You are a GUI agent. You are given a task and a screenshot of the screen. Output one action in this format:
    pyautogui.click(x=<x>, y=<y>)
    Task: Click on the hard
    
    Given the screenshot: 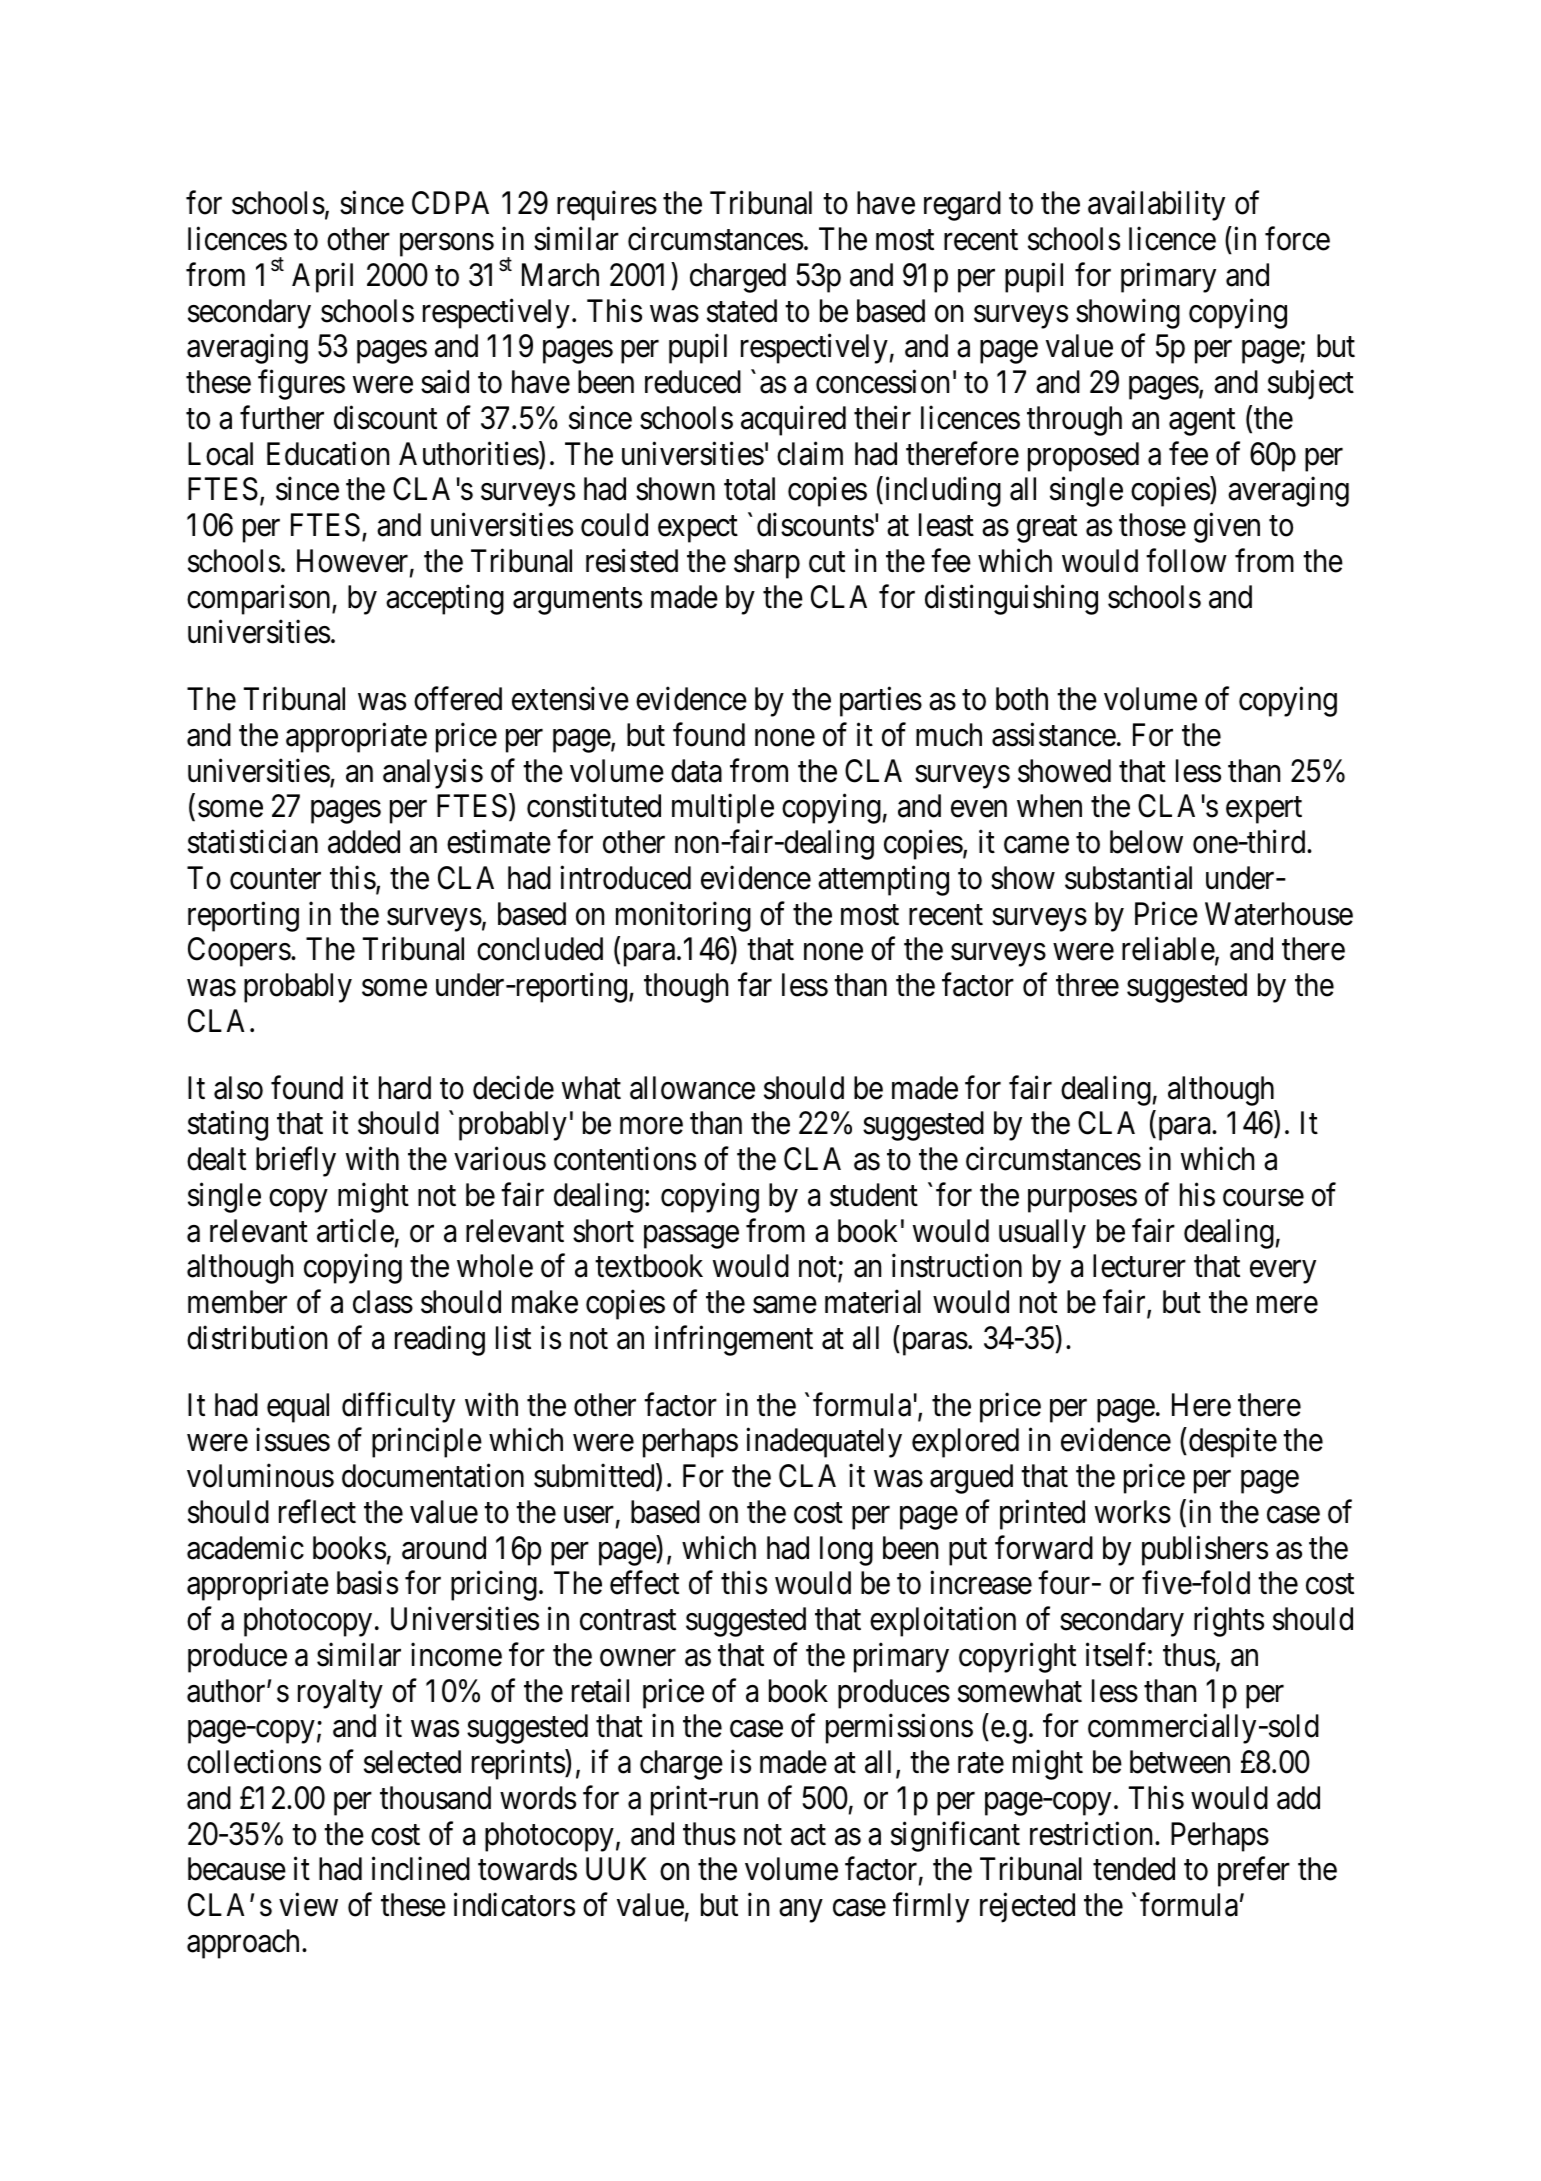 What is the action you would take?
    pyautogui.click(x=405, y=1088)
